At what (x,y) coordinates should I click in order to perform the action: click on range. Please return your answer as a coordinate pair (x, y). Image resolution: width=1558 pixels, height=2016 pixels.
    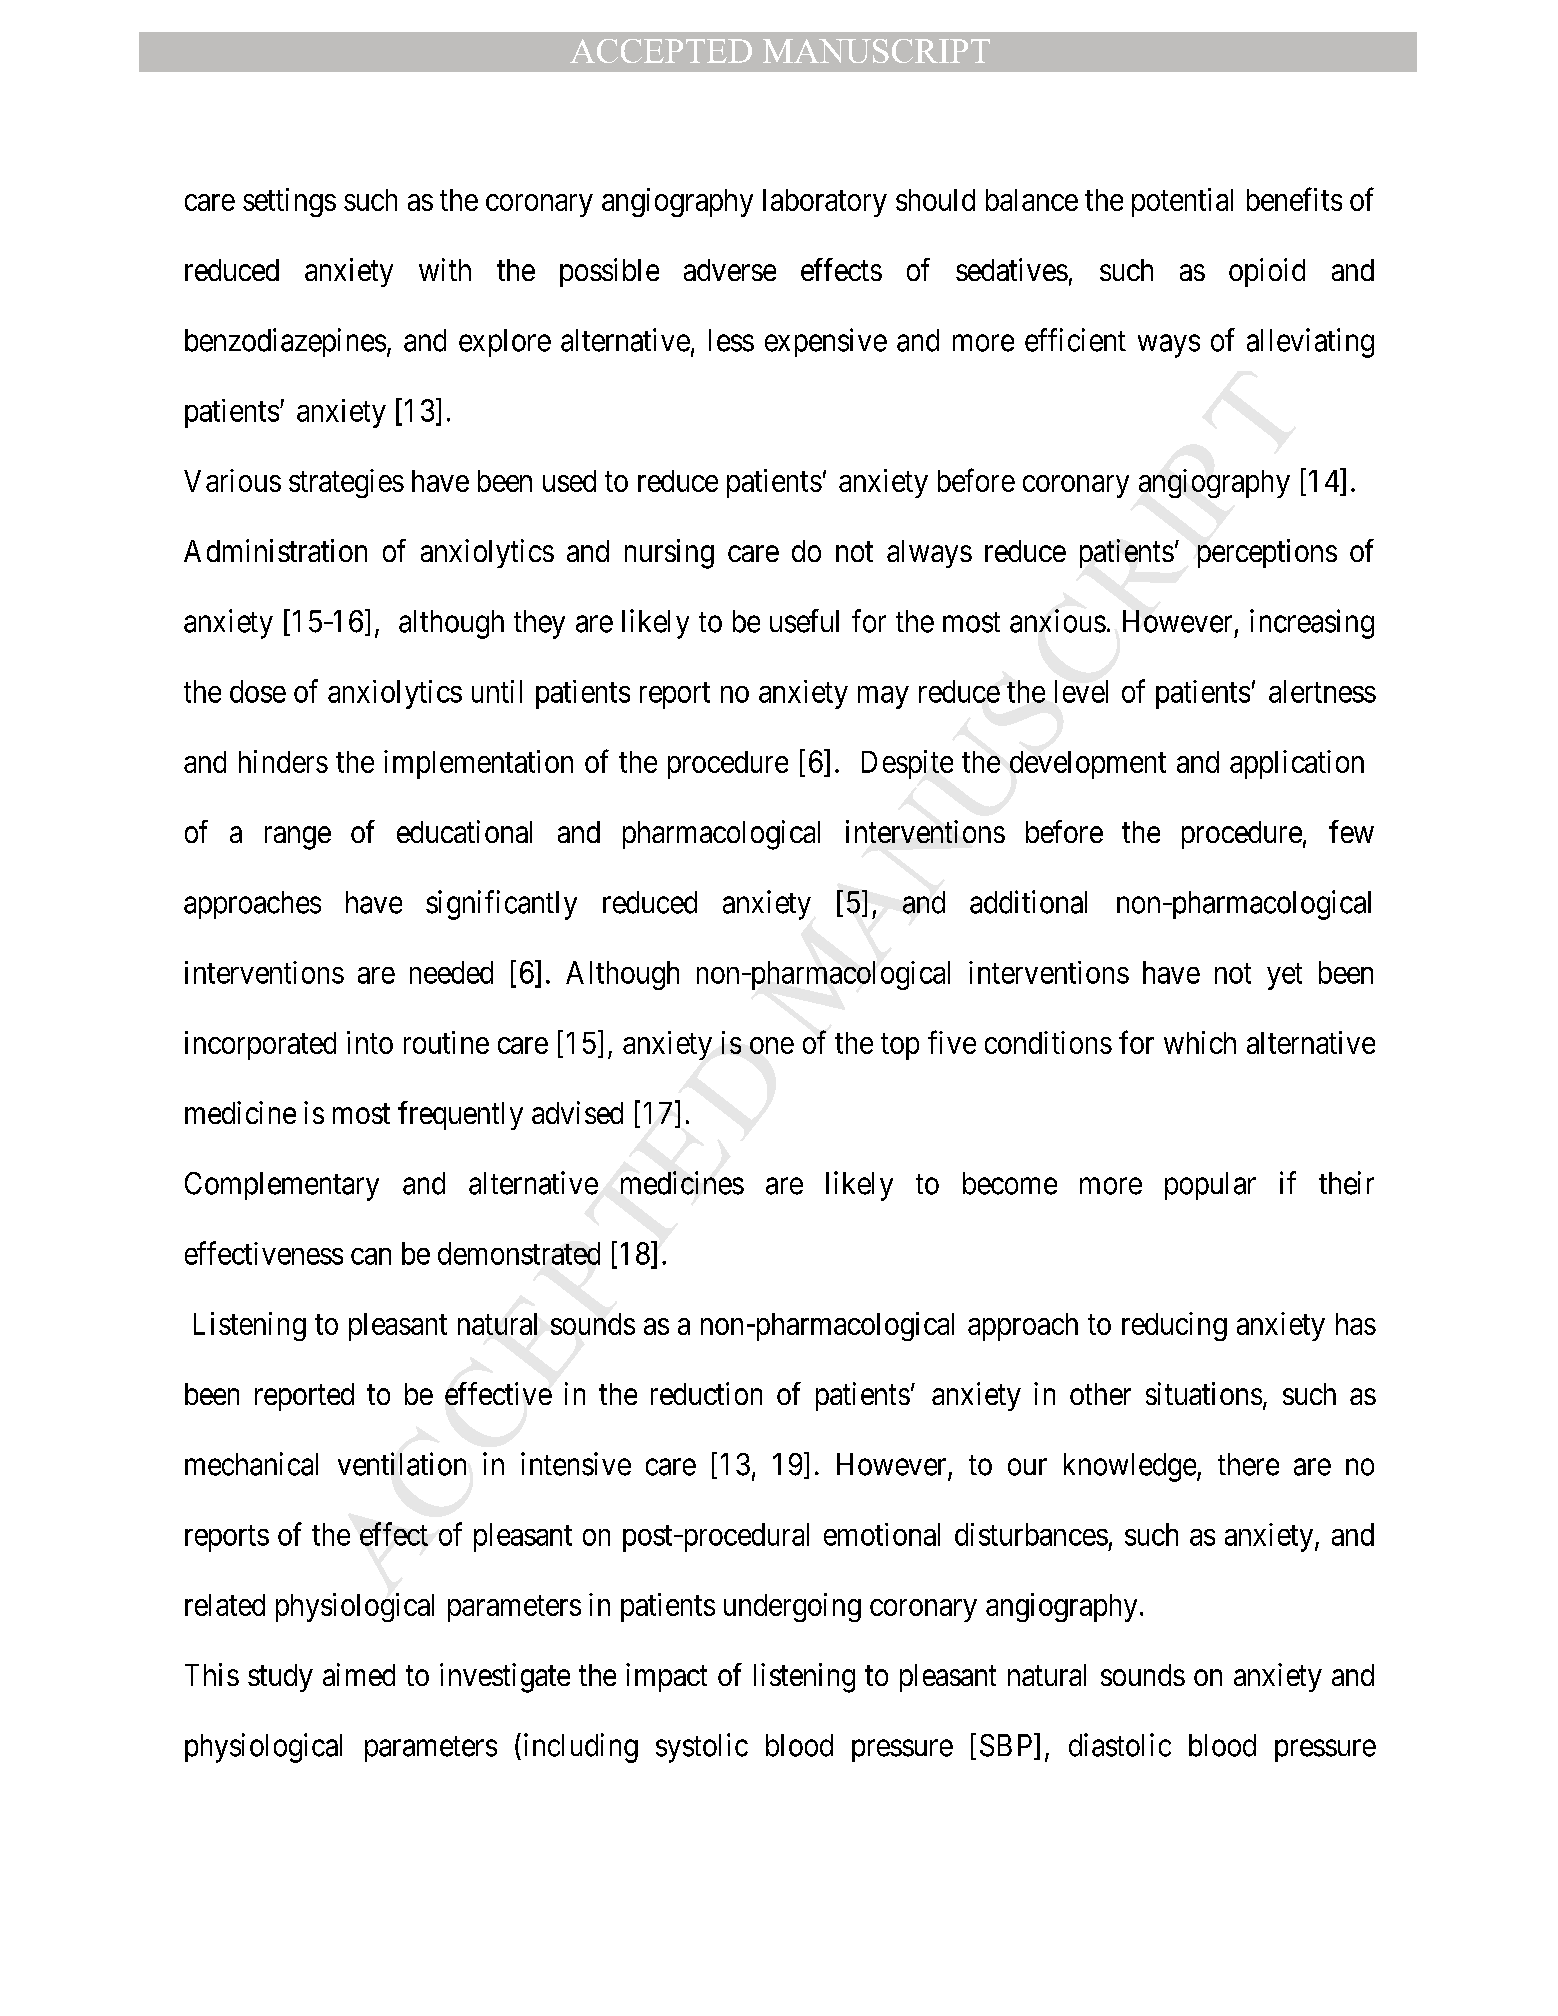
    Looking at the image, I should click on (298, 838).
